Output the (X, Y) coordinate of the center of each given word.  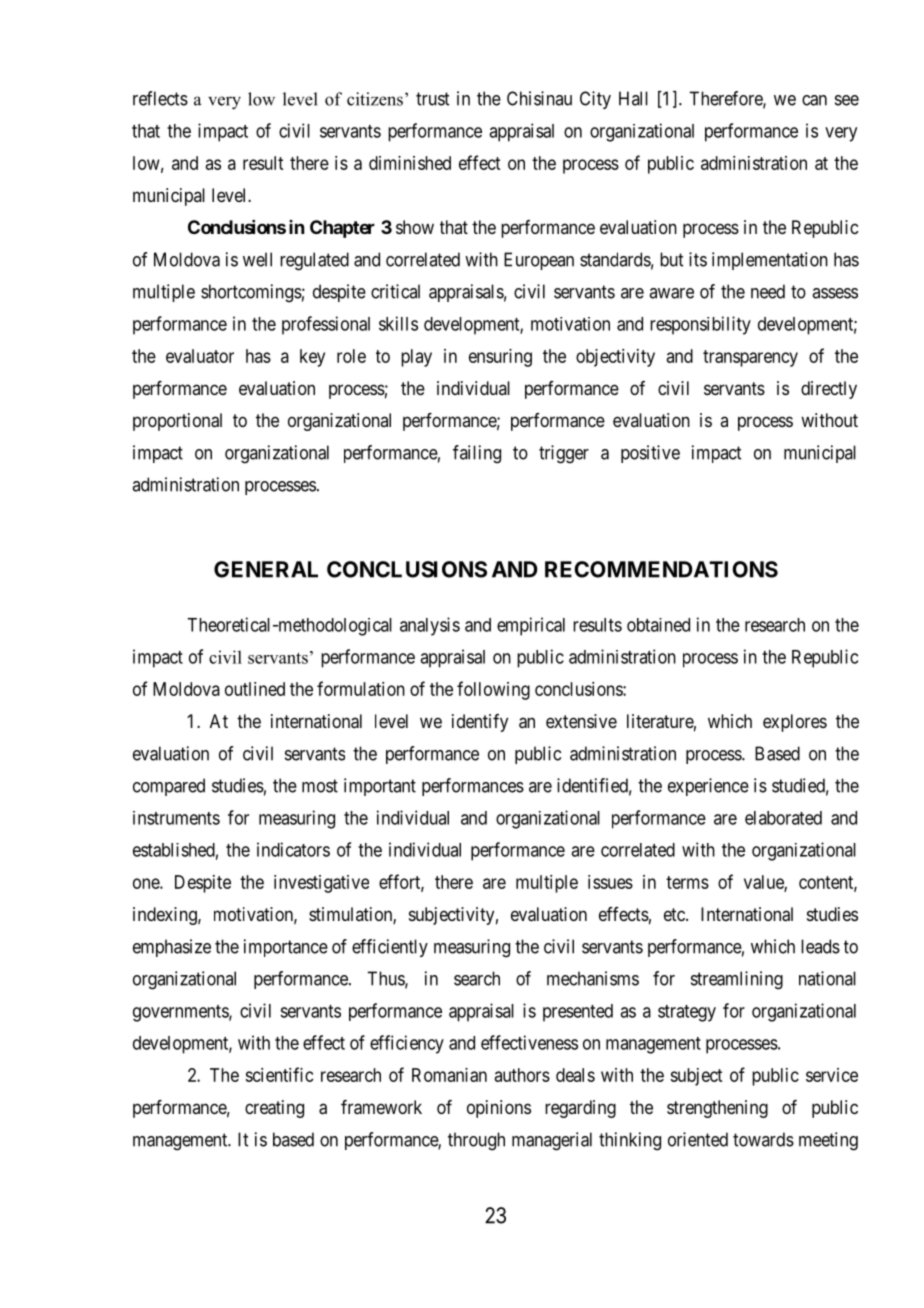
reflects (160, 98)
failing (477, 454)
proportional (177, 422)
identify (480, 723)
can (814, 100)
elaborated (783, 818)
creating (274, 1109)
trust (432, 99)
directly (829, 390)
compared (169, 787)
